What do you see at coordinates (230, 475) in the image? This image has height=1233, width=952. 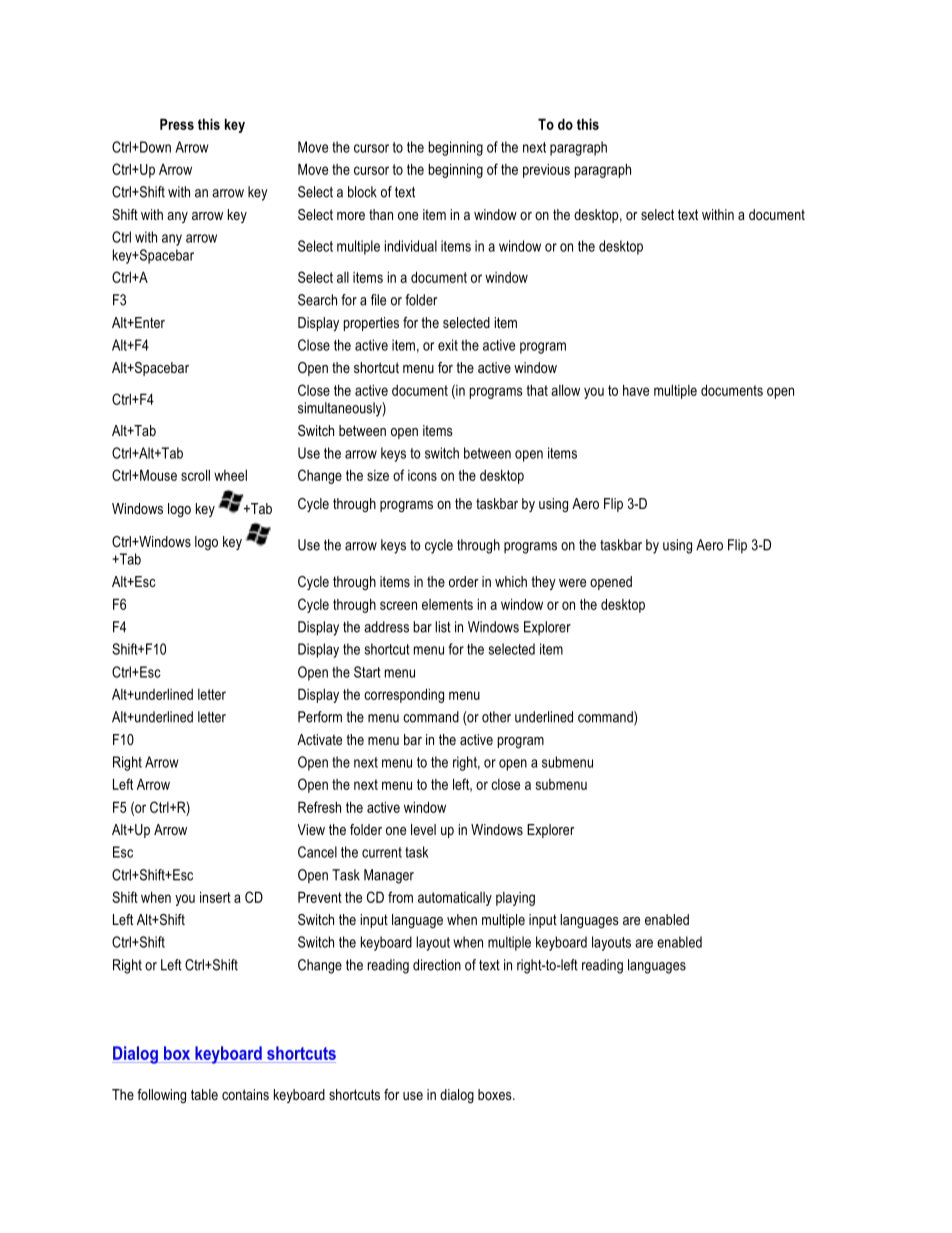 I see `wheel` at bounding box center [230, 475].
